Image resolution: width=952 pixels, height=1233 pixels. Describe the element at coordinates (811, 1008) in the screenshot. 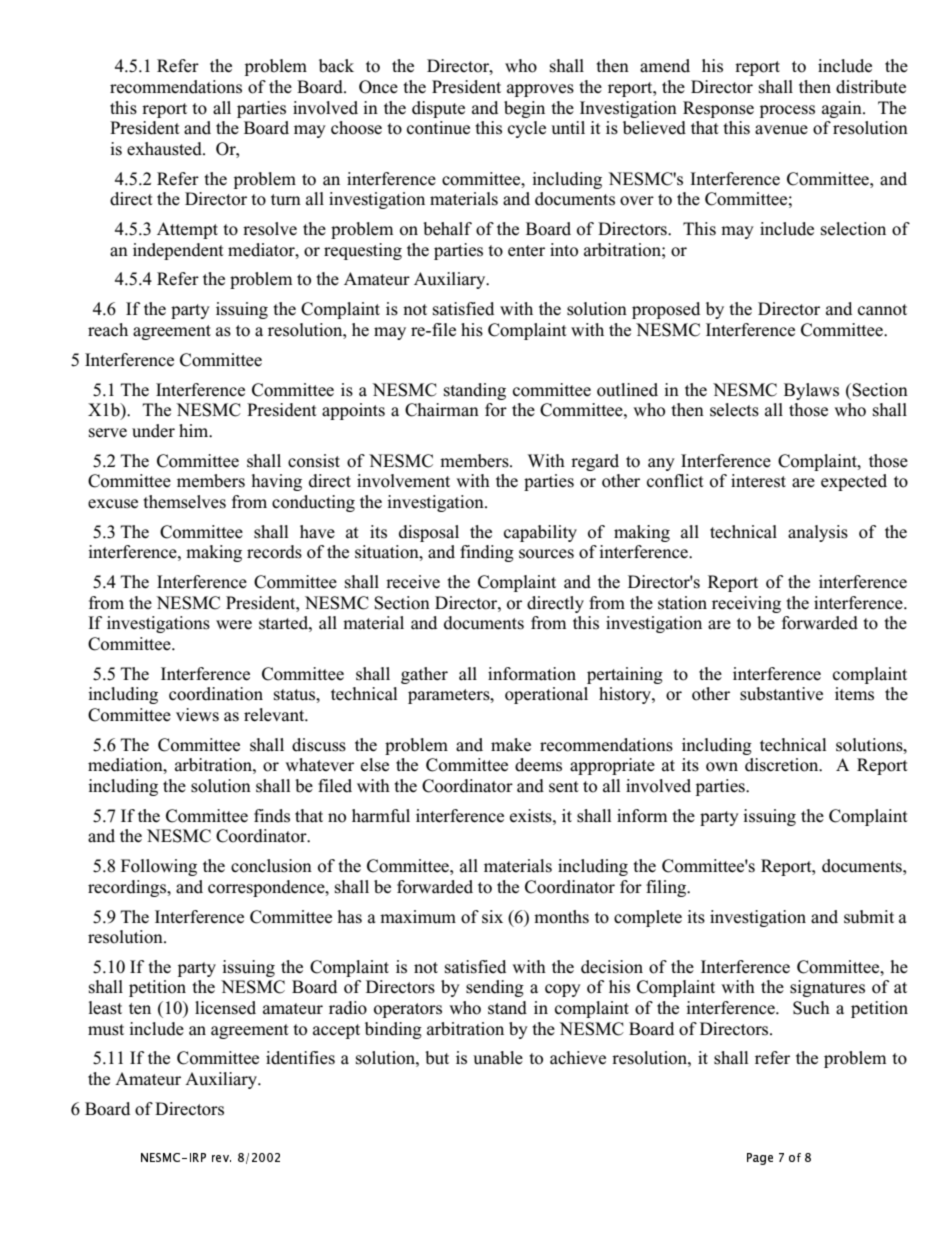

I see `Such` at that location.
